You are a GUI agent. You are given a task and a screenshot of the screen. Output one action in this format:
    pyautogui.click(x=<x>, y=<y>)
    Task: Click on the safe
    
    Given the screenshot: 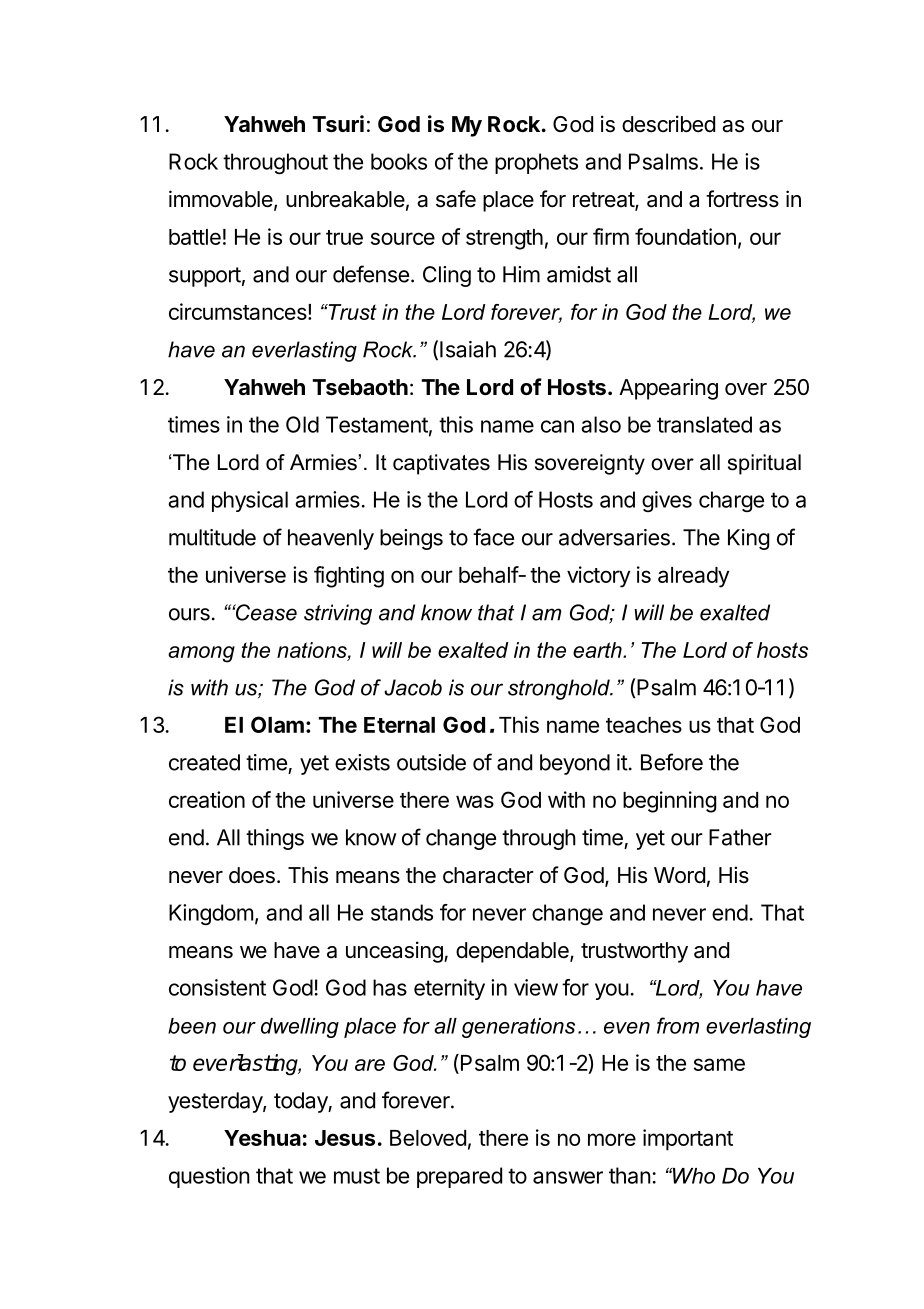 What is the action you would take?
    pyautogui.click(x=456, y=199)
